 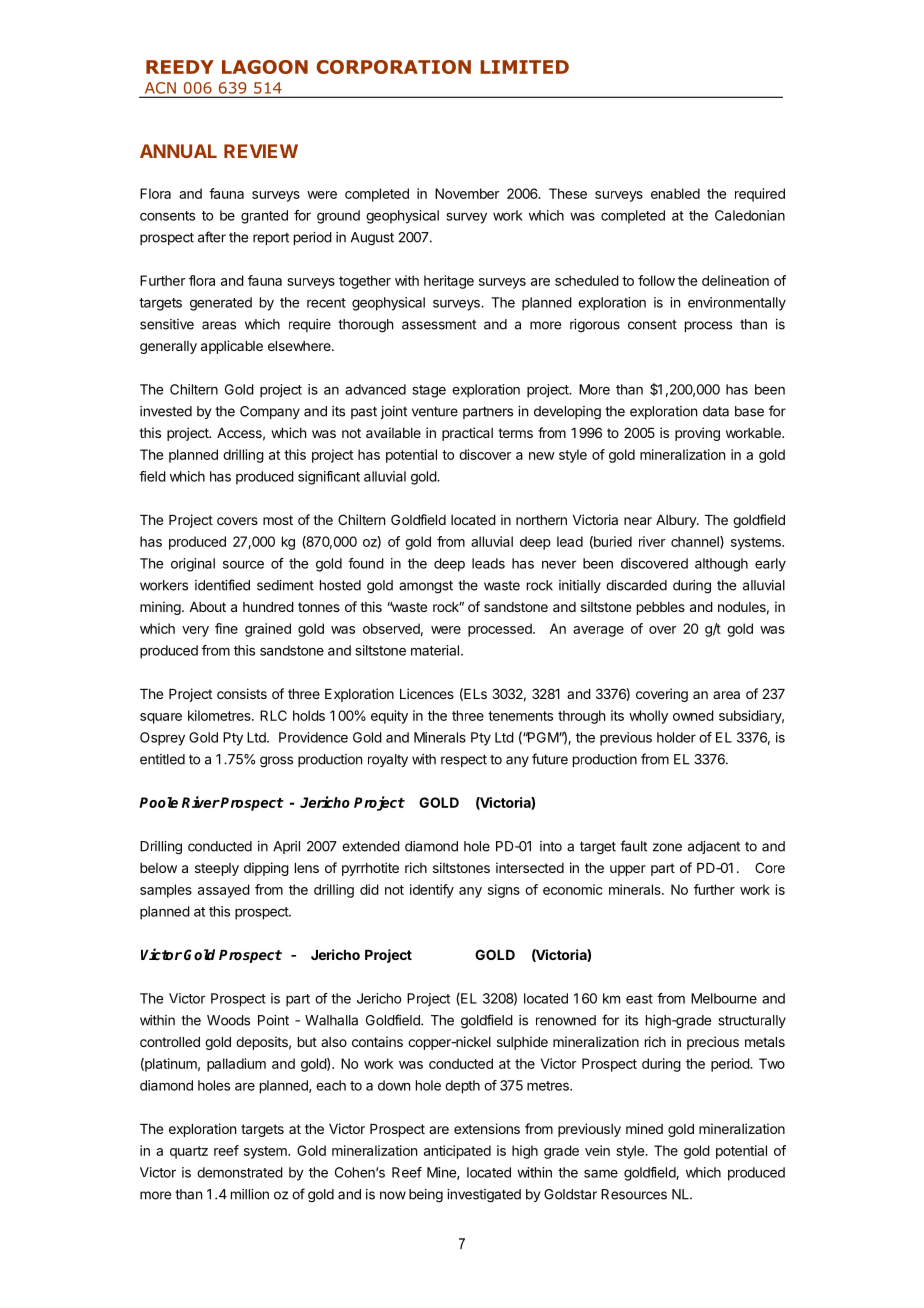 I want to click on Melbourne, so click(x=724, y=998).
